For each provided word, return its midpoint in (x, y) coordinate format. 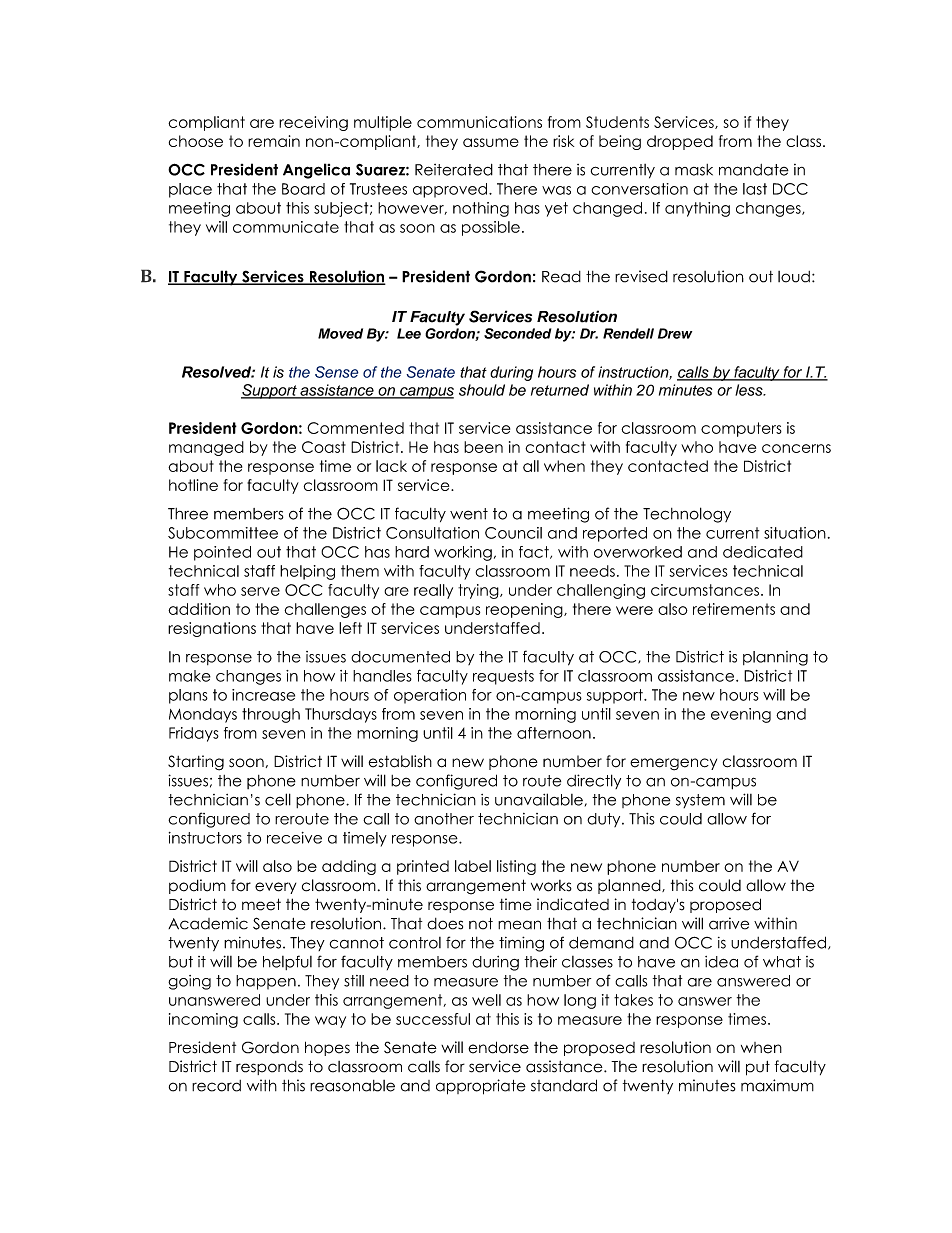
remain (274, 141)
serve (260, 591)
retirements (734, 609)
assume (491, 142)
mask (694, 170)
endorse (498, 1047)
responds (269, 1068)
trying (479, 591)
